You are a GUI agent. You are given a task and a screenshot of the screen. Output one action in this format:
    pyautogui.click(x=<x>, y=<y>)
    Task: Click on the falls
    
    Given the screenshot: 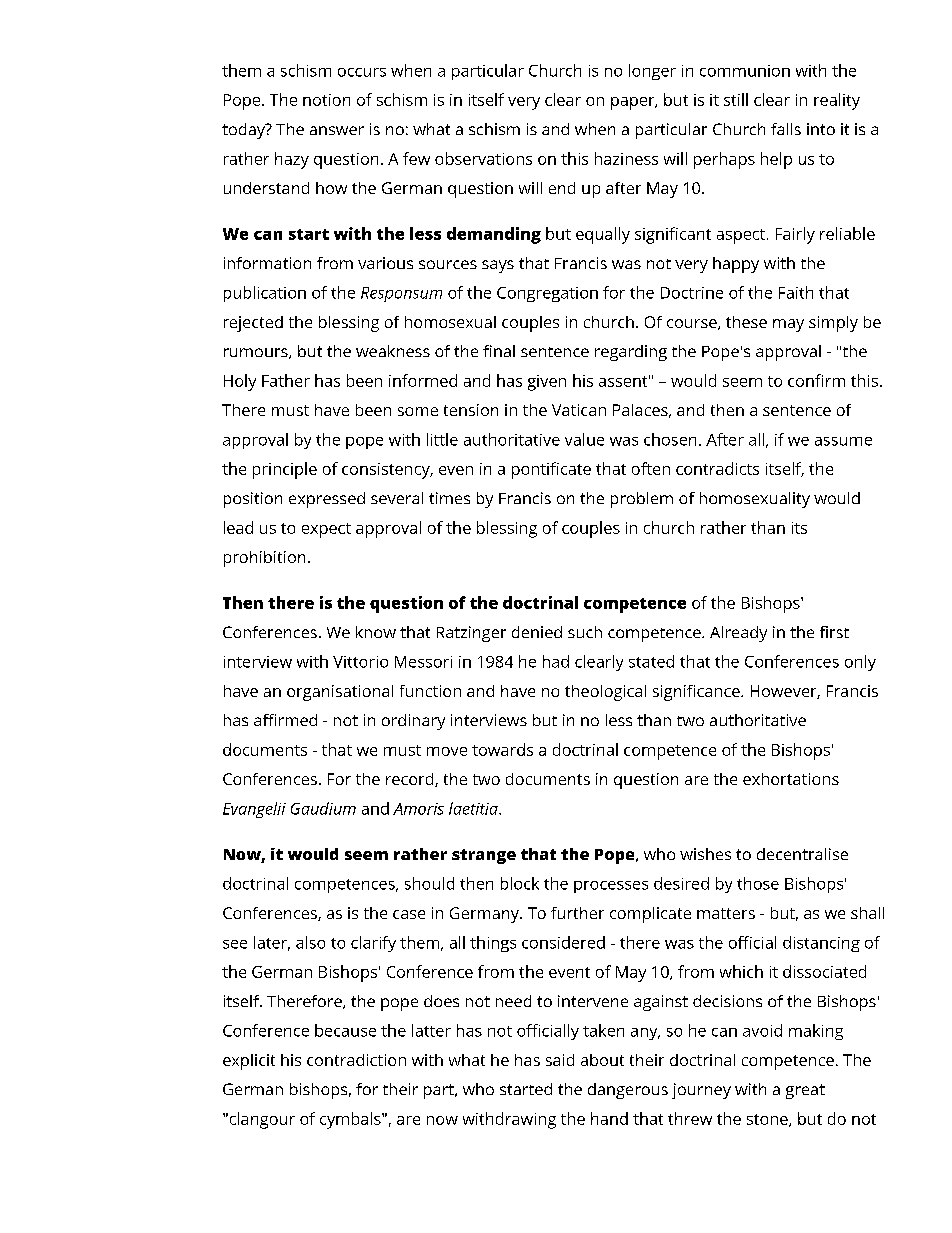 What is the action you would take?
    pyautogui.click(x=786, y=129)
